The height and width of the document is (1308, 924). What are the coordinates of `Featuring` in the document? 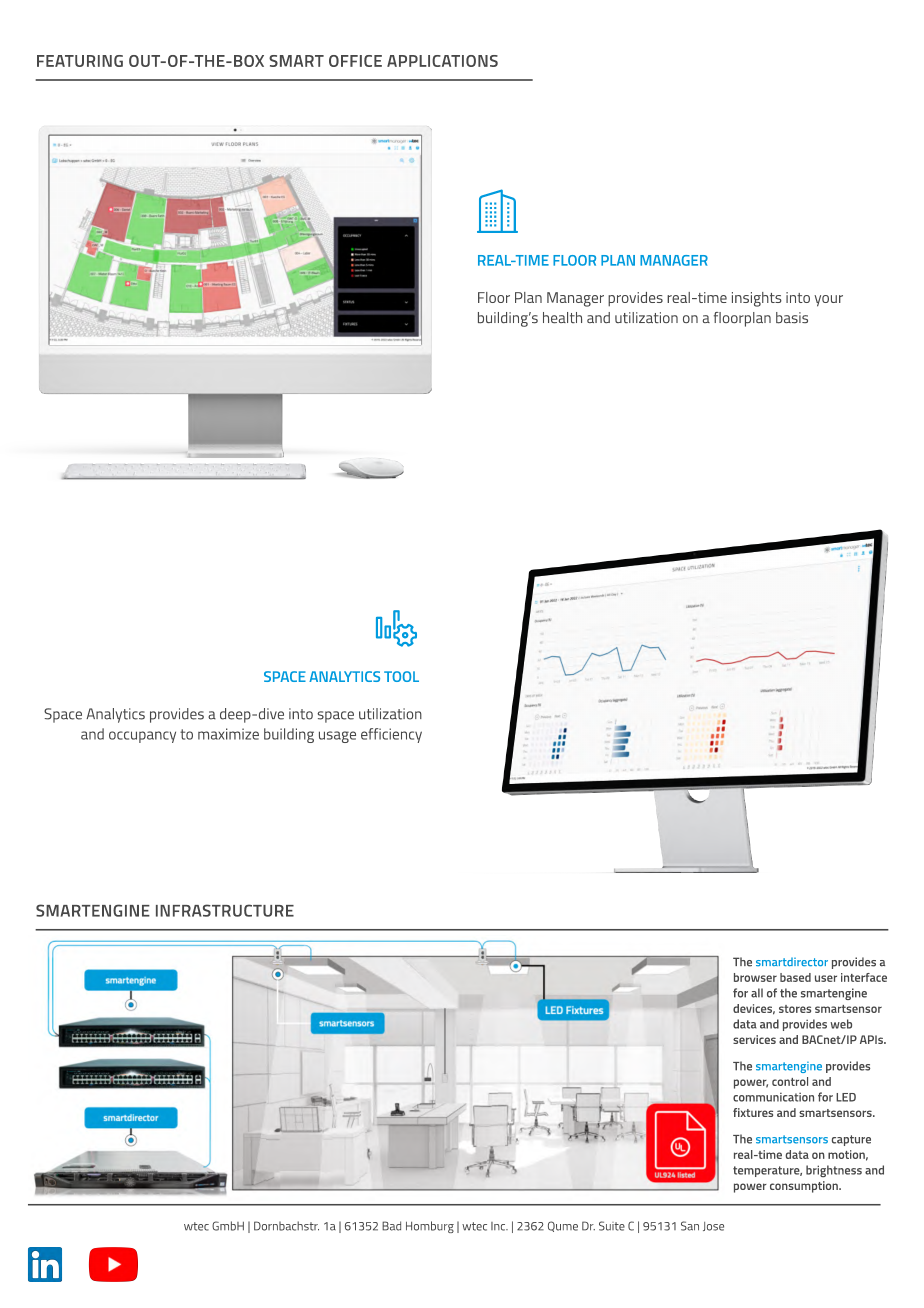 It's located at (80, 61).
